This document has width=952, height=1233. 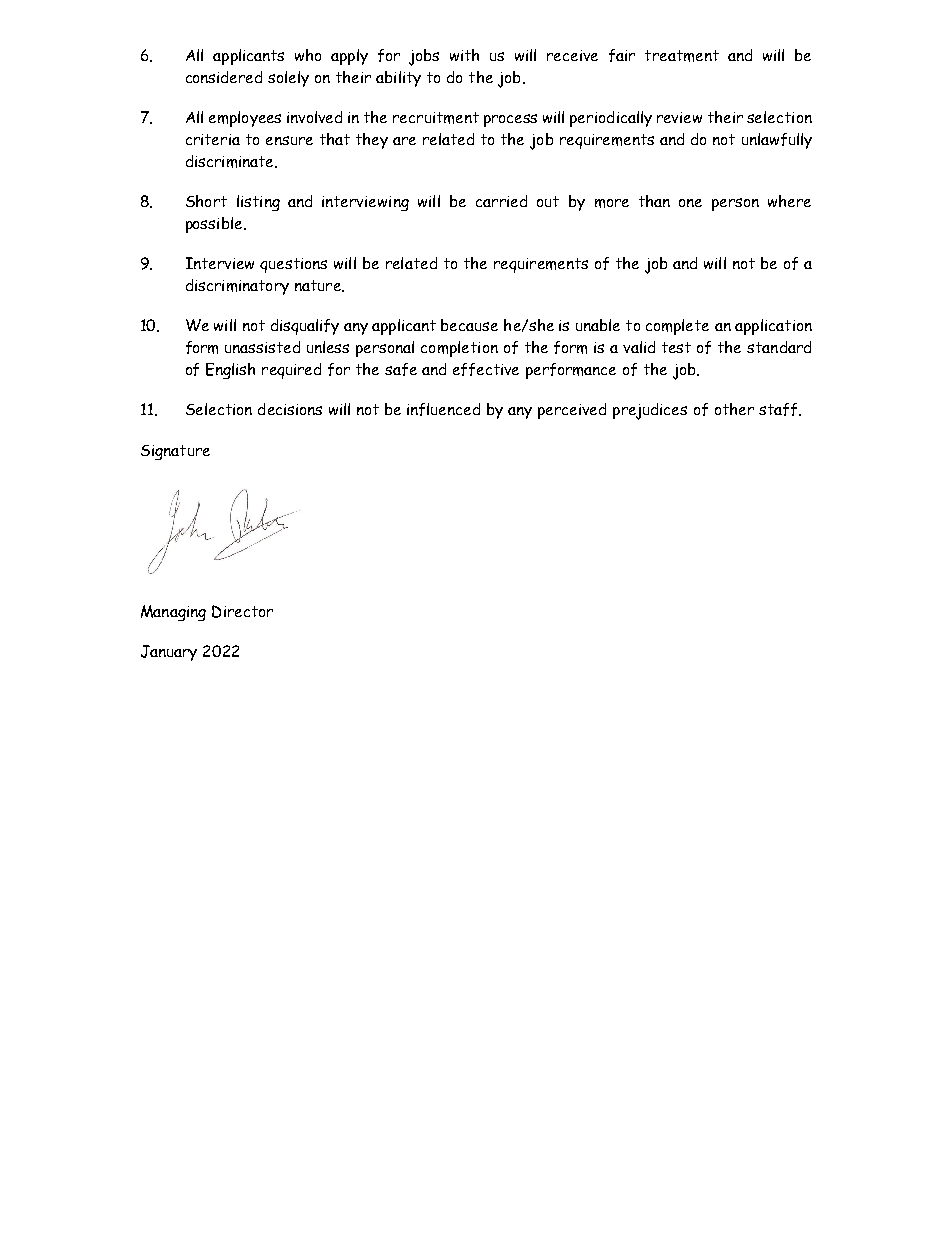 What do you see at coordinates (173, 613) in the document?
I see `Managing` at bounding box center [173, 613].
